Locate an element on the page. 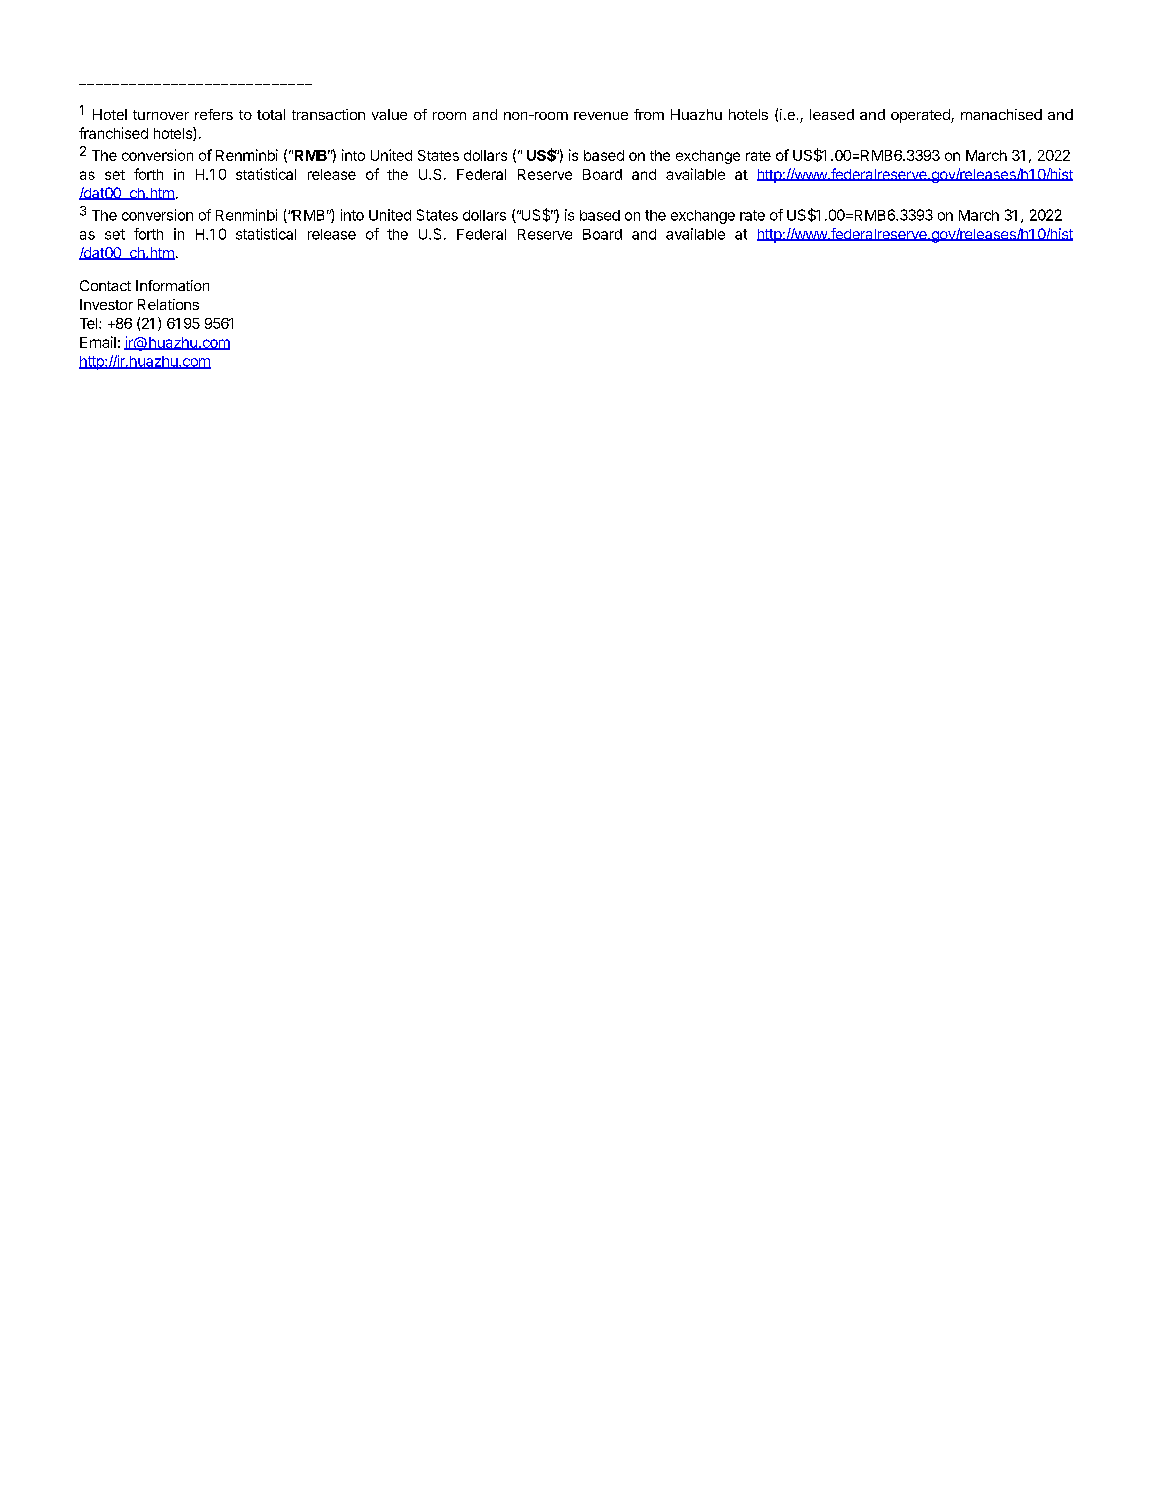  leased is located at coordinates (832, 114).
